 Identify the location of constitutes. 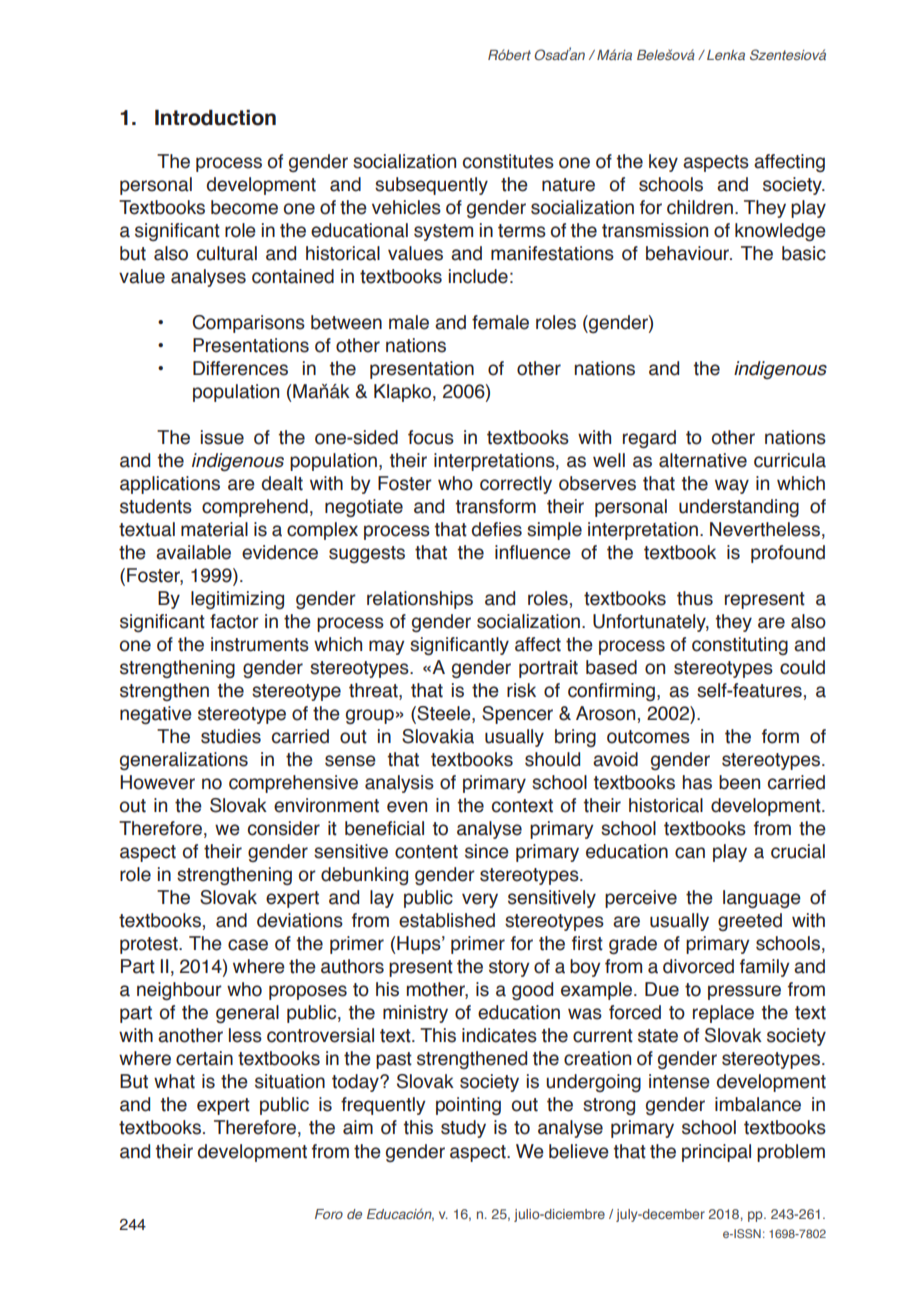
(508, 161).
